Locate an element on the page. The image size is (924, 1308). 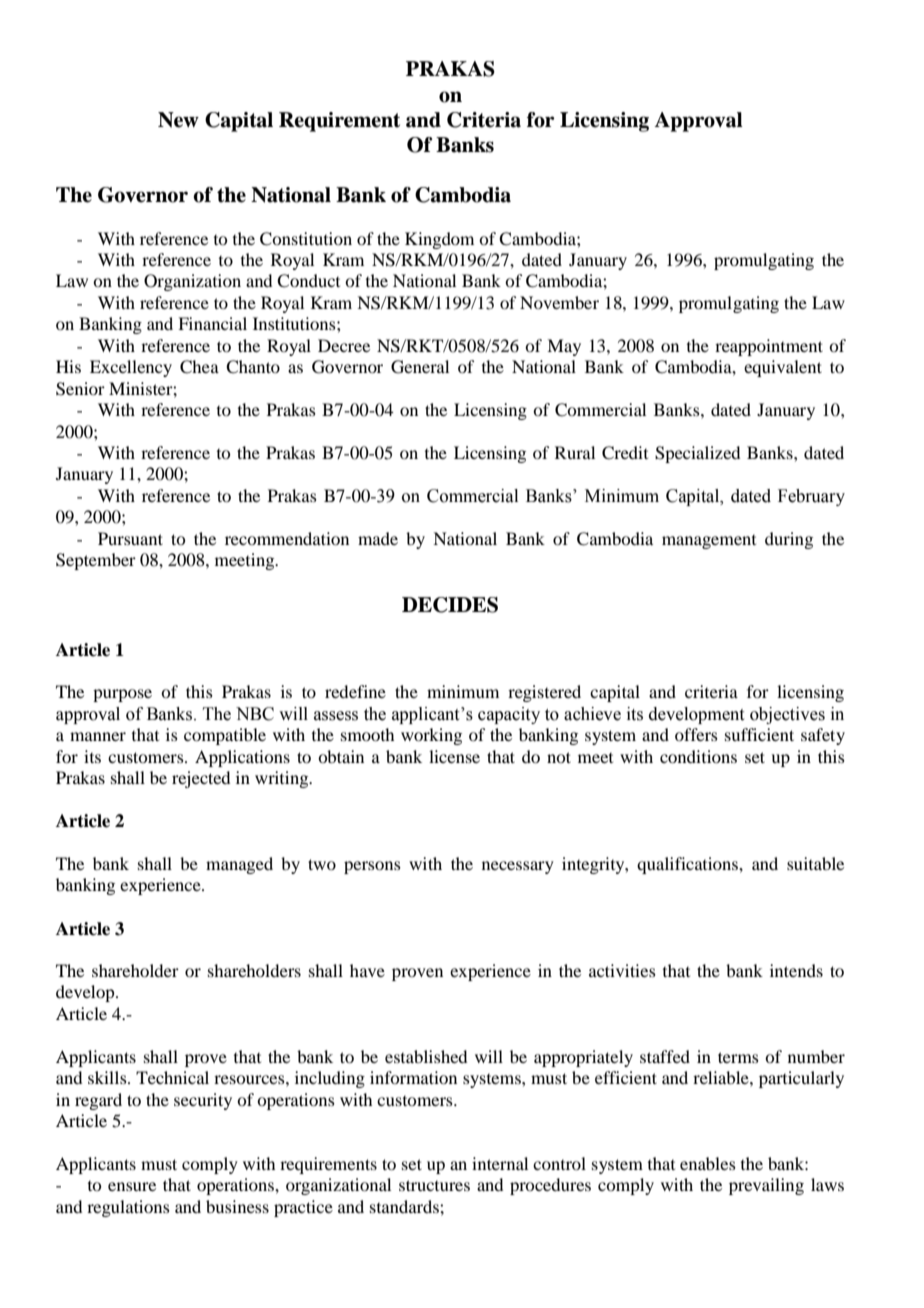
New is located at coordinates (178, 120).
